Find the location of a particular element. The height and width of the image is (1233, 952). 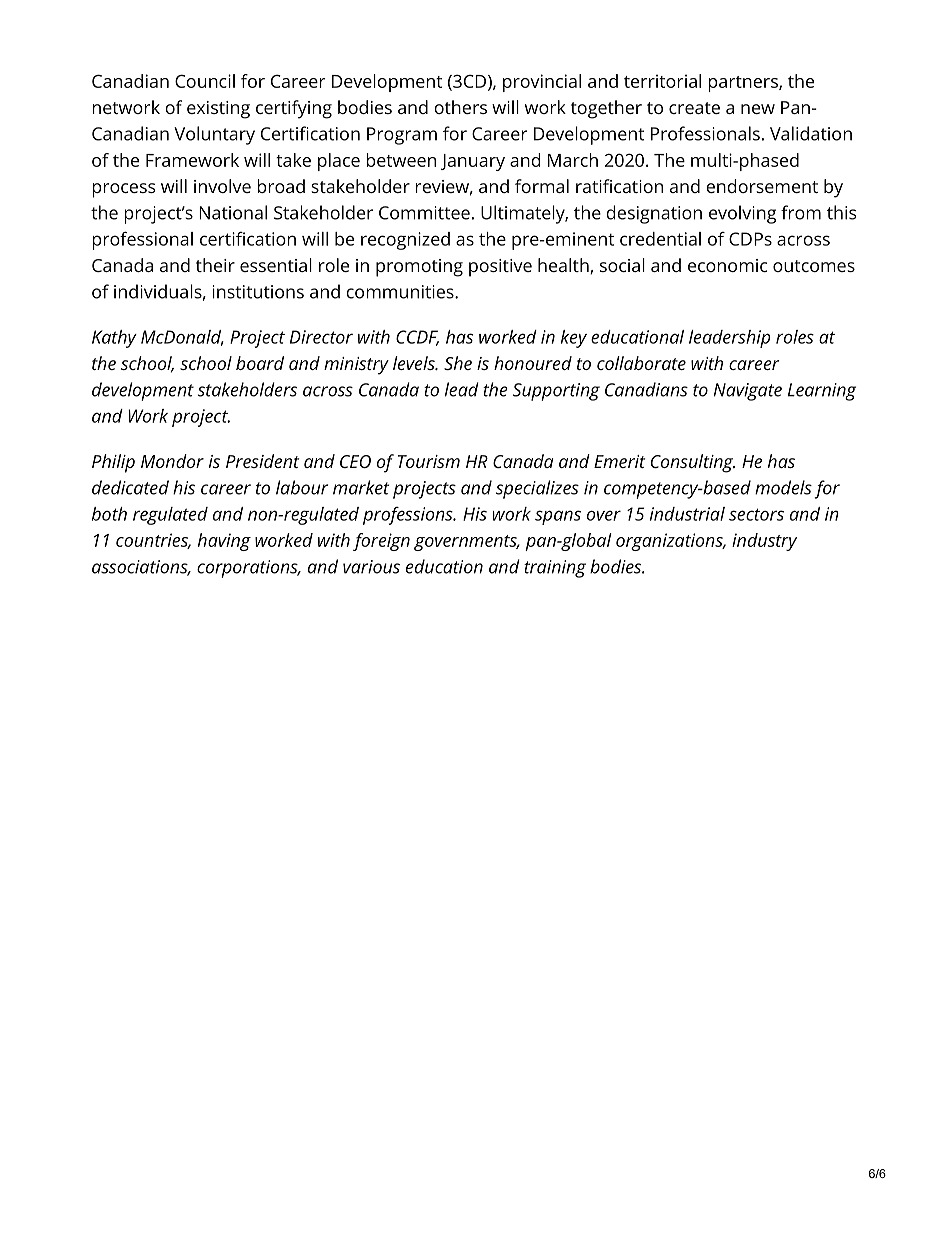

Tourism is located at coordinates (429, 461).
